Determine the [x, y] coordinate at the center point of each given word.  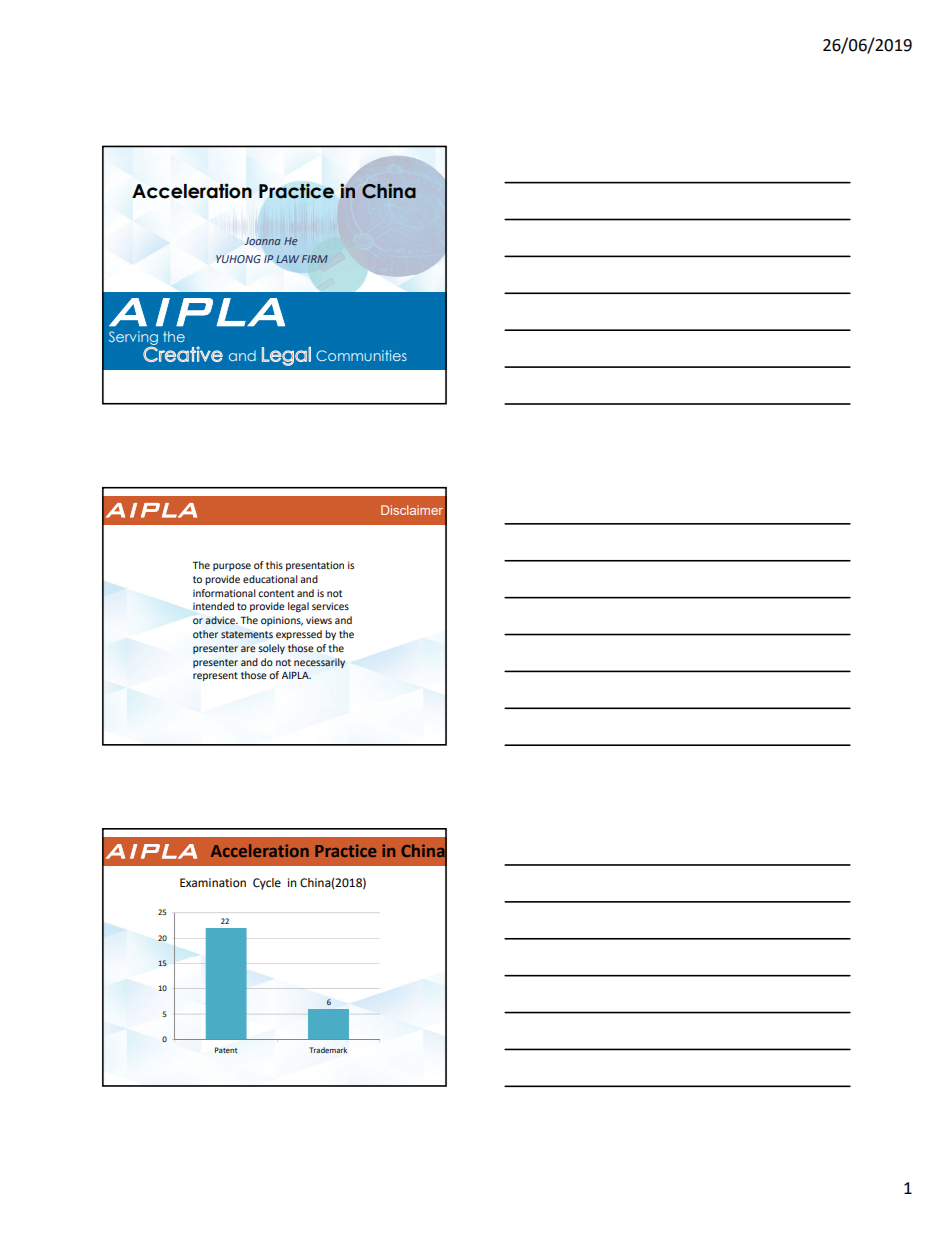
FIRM [315, 259]
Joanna [262, 241]
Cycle [267, 884]
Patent [226, 1050]
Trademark [328, 1050]
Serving [133, 338]
